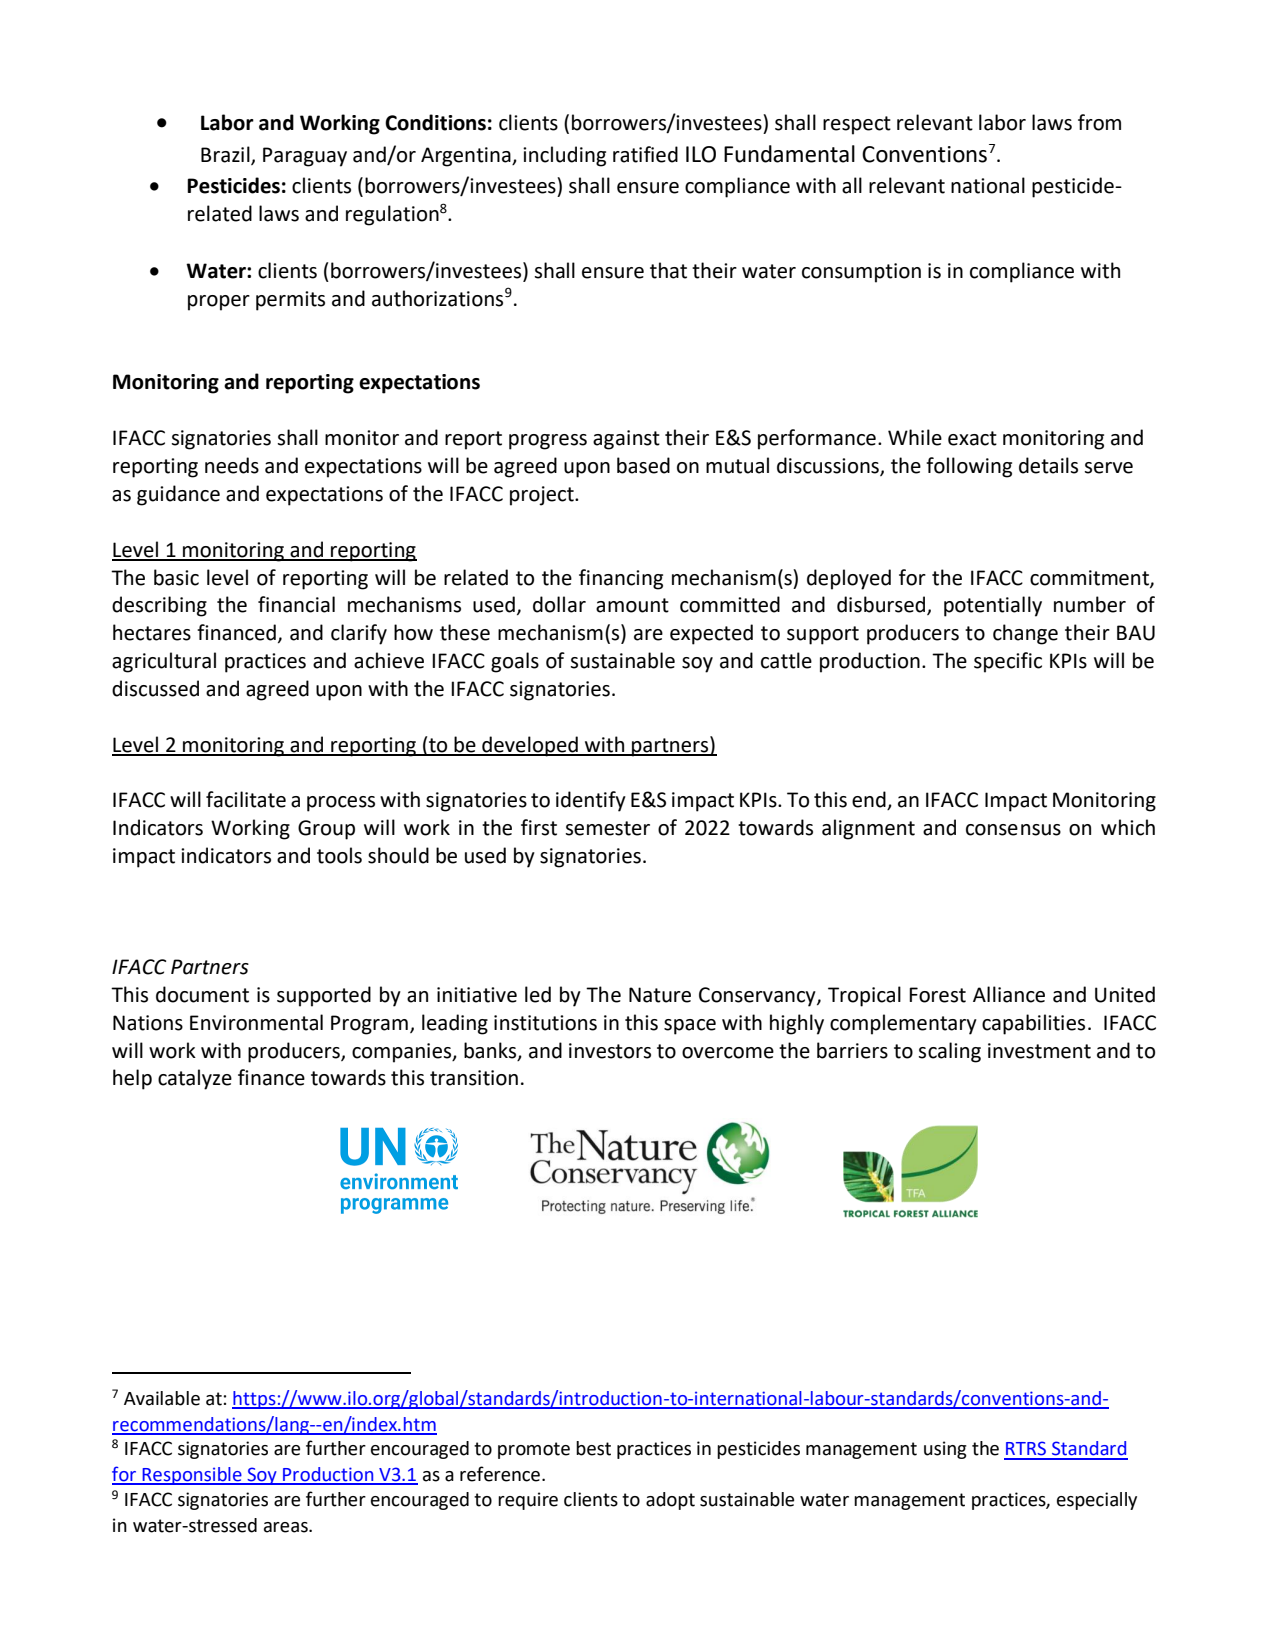 Image resolution: width=1268 pixels, height=1641 pixels. What do you see at coordinates (226, 155) in the screenshot?
I see `Brazil` at bounding box center [226, 155].
